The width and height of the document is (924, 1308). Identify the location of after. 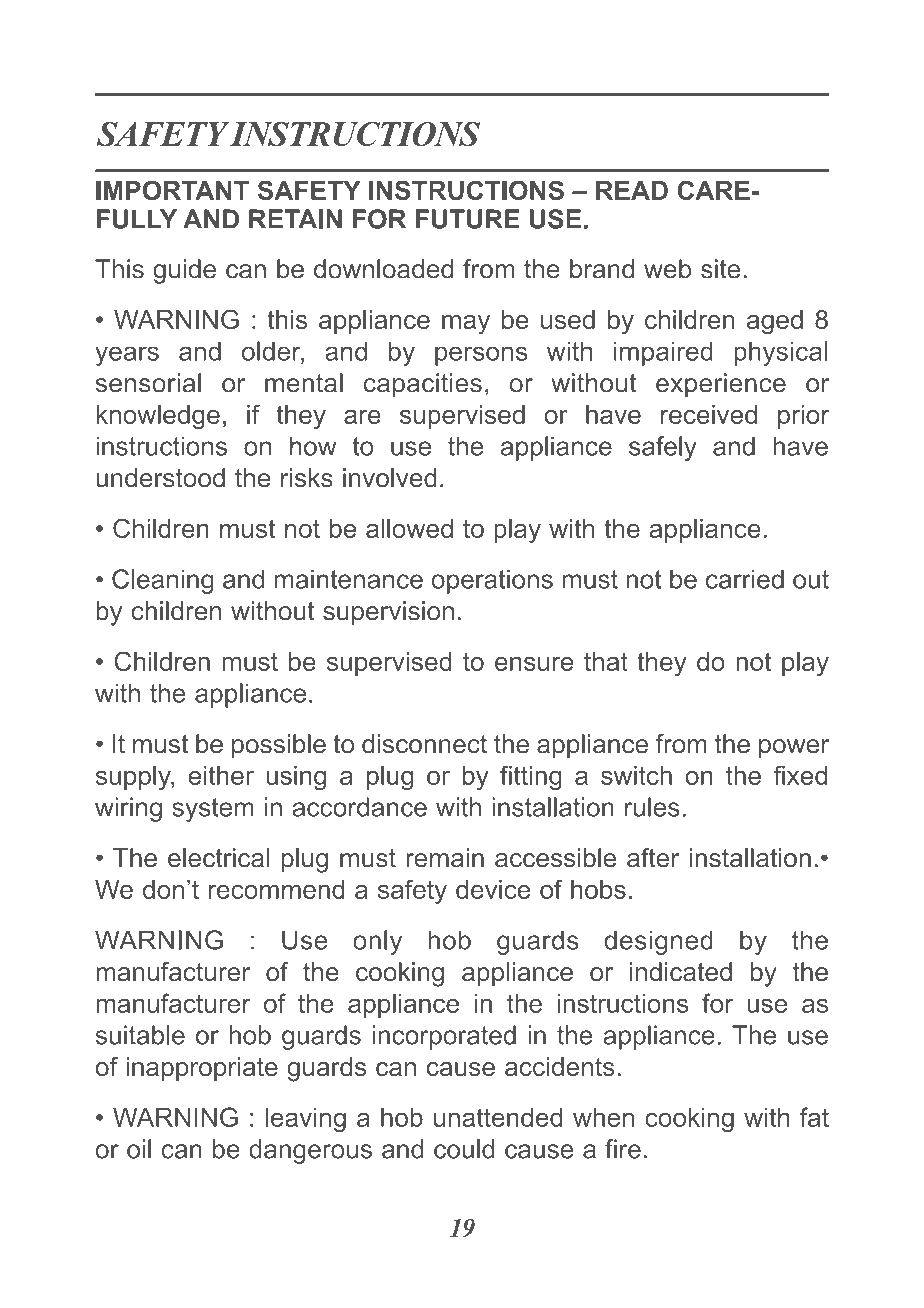
(653, 858).
